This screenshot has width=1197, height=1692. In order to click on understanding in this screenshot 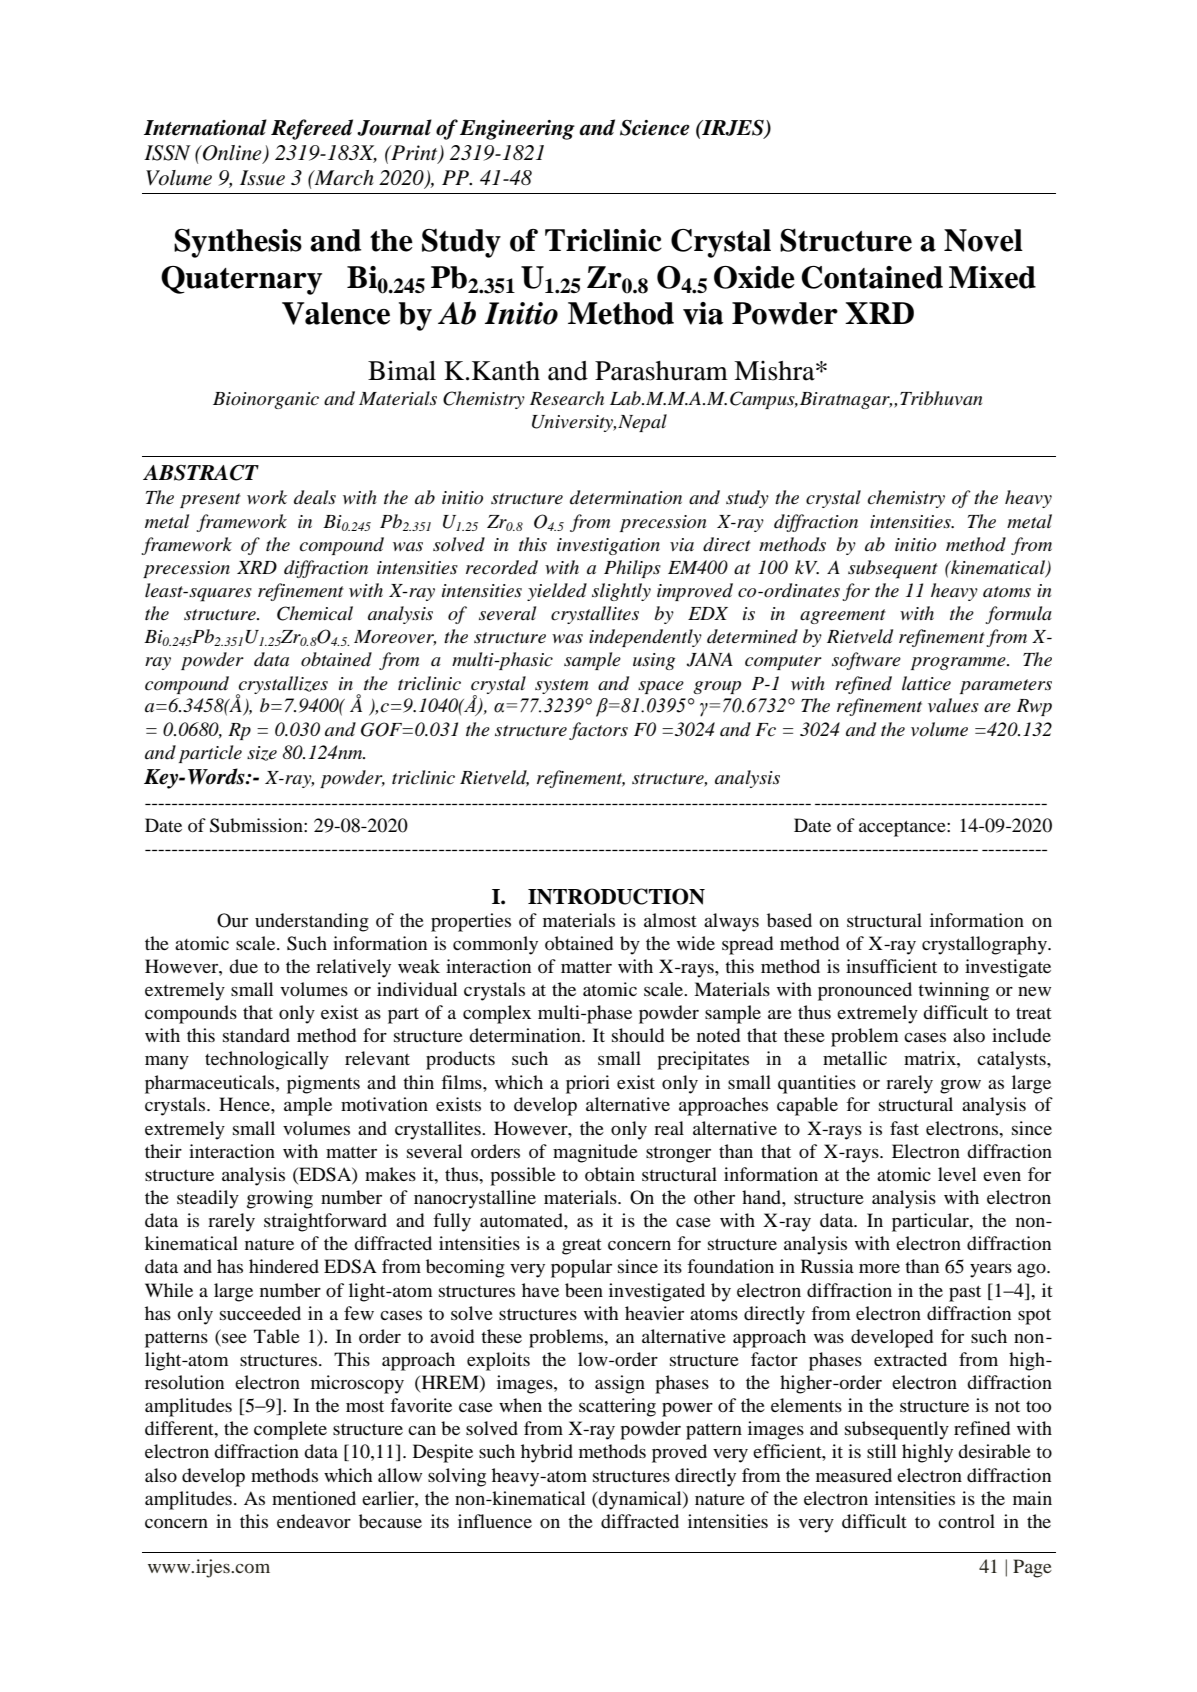, I will do `click(312, 922)`.
